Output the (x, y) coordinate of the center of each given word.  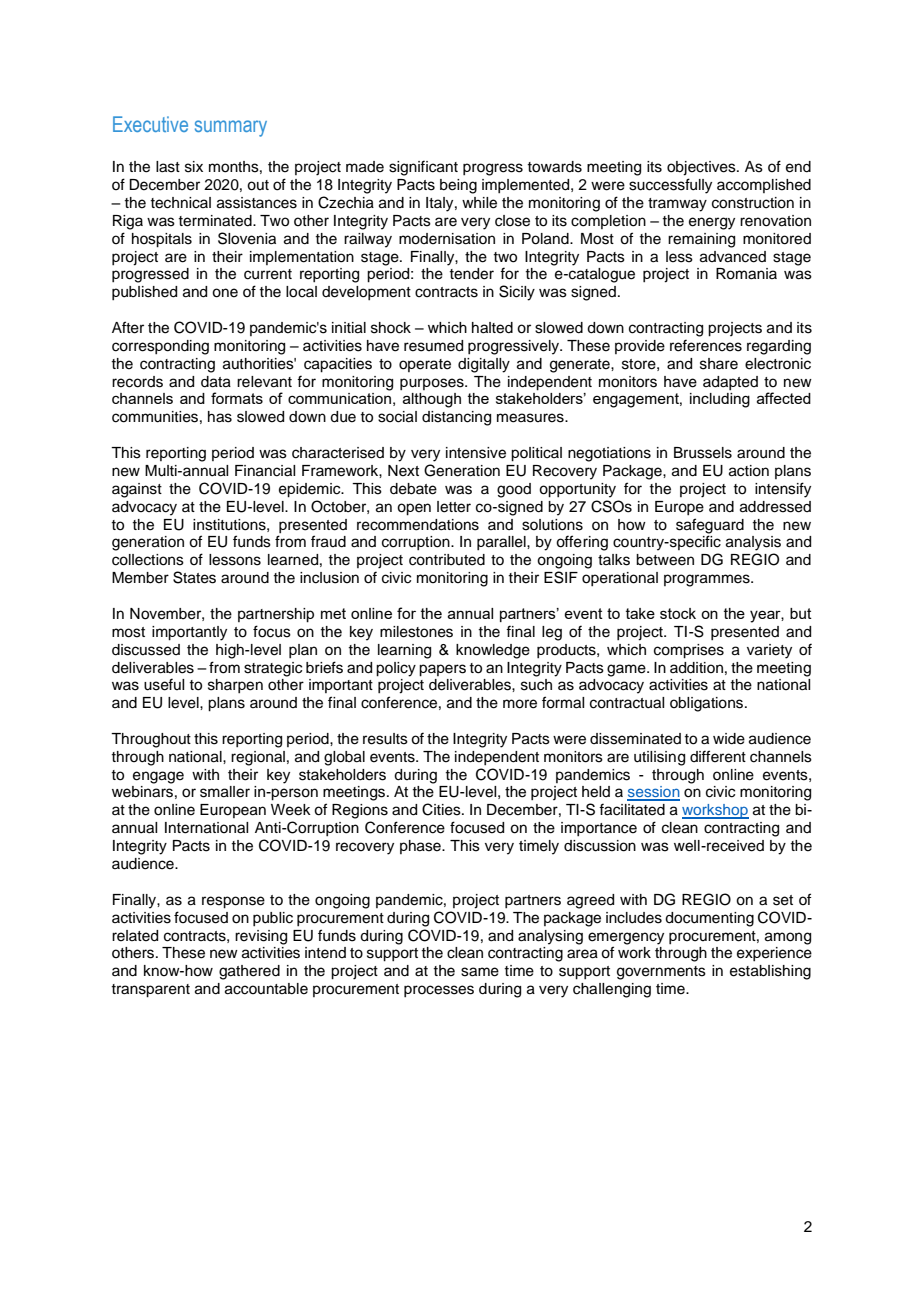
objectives (702, 168)
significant (423, 168)
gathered (249, 972)
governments (661, 973)
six (194, 167)
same (480, 972)
